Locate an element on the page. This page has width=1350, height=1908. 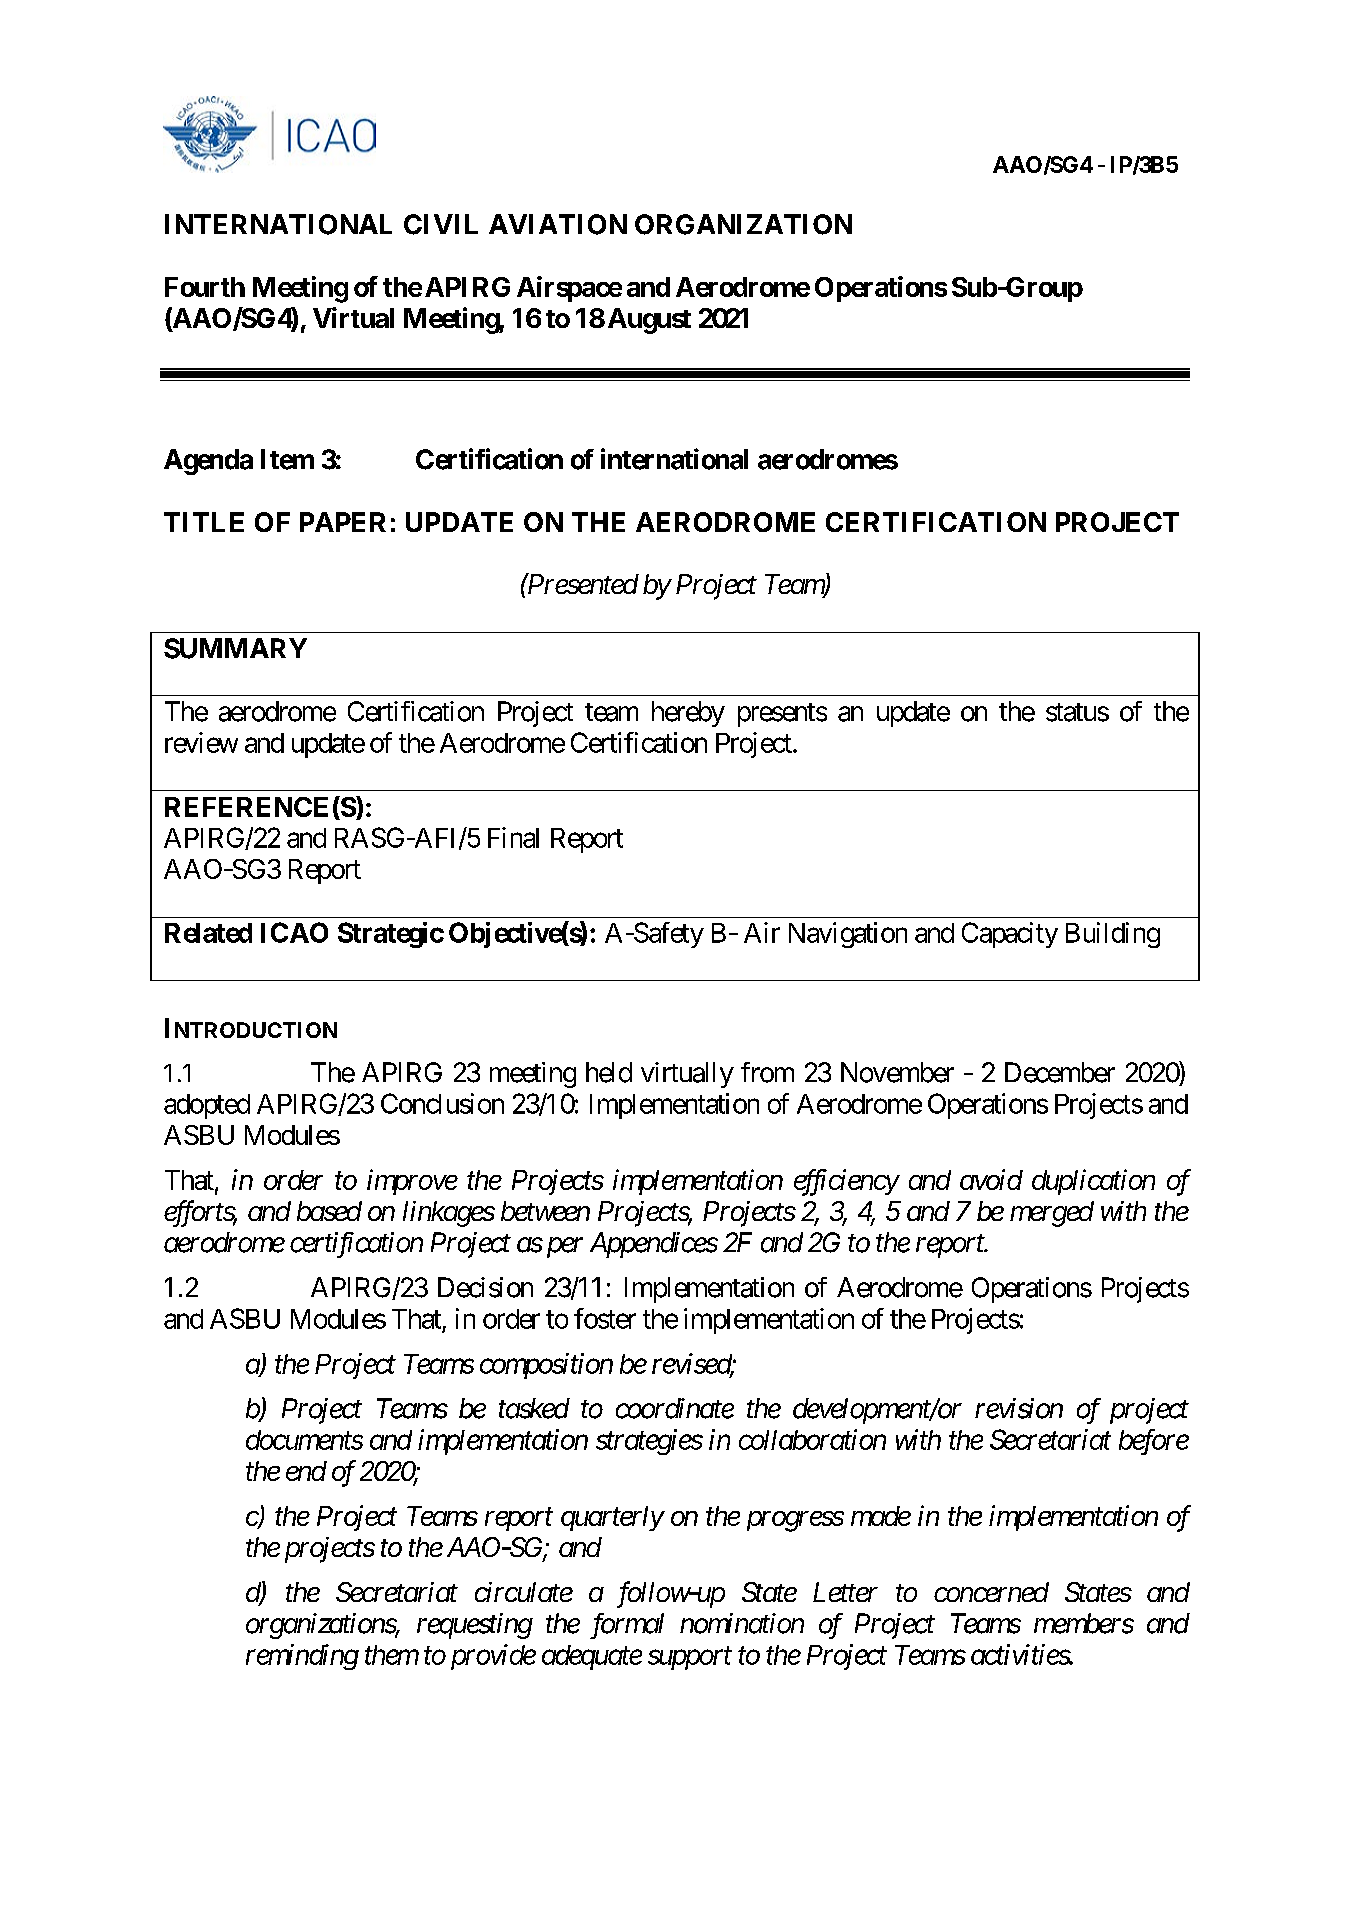
hereby is located at coordinates (688, 714).
